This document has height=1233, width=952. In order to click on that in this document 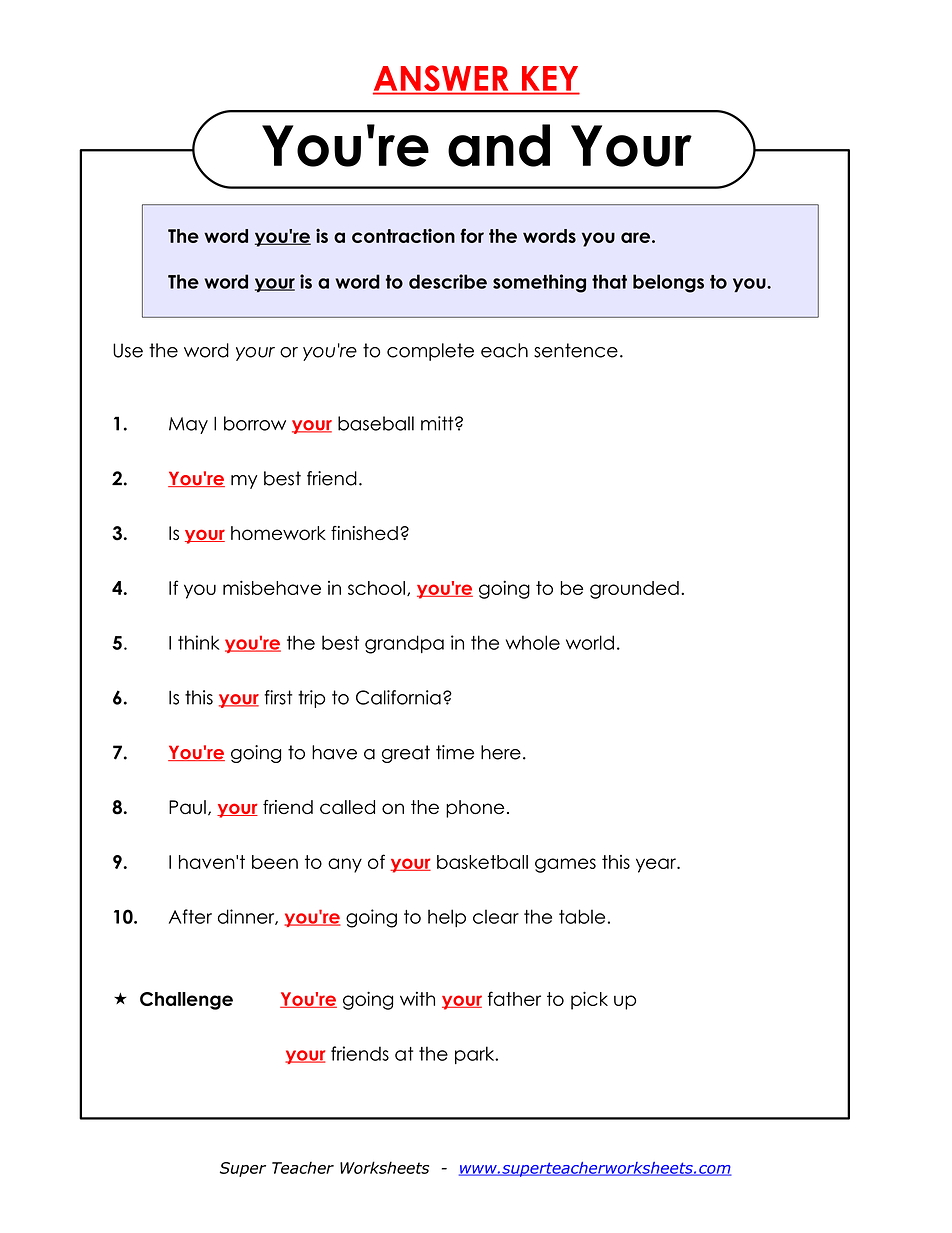, I will do `click(609, 281)`.
